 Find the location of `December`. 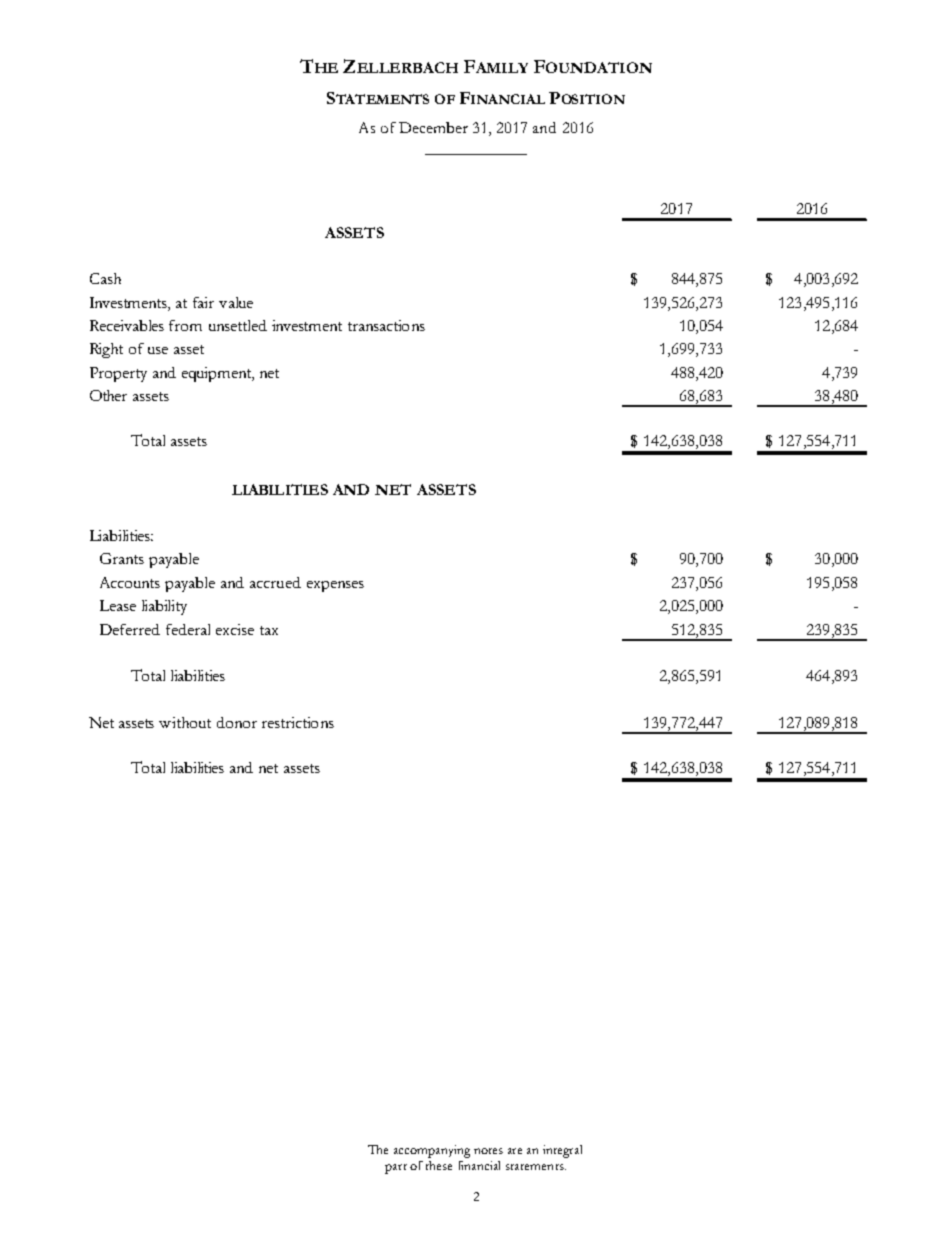

December is located at coordinates (433, 127).
